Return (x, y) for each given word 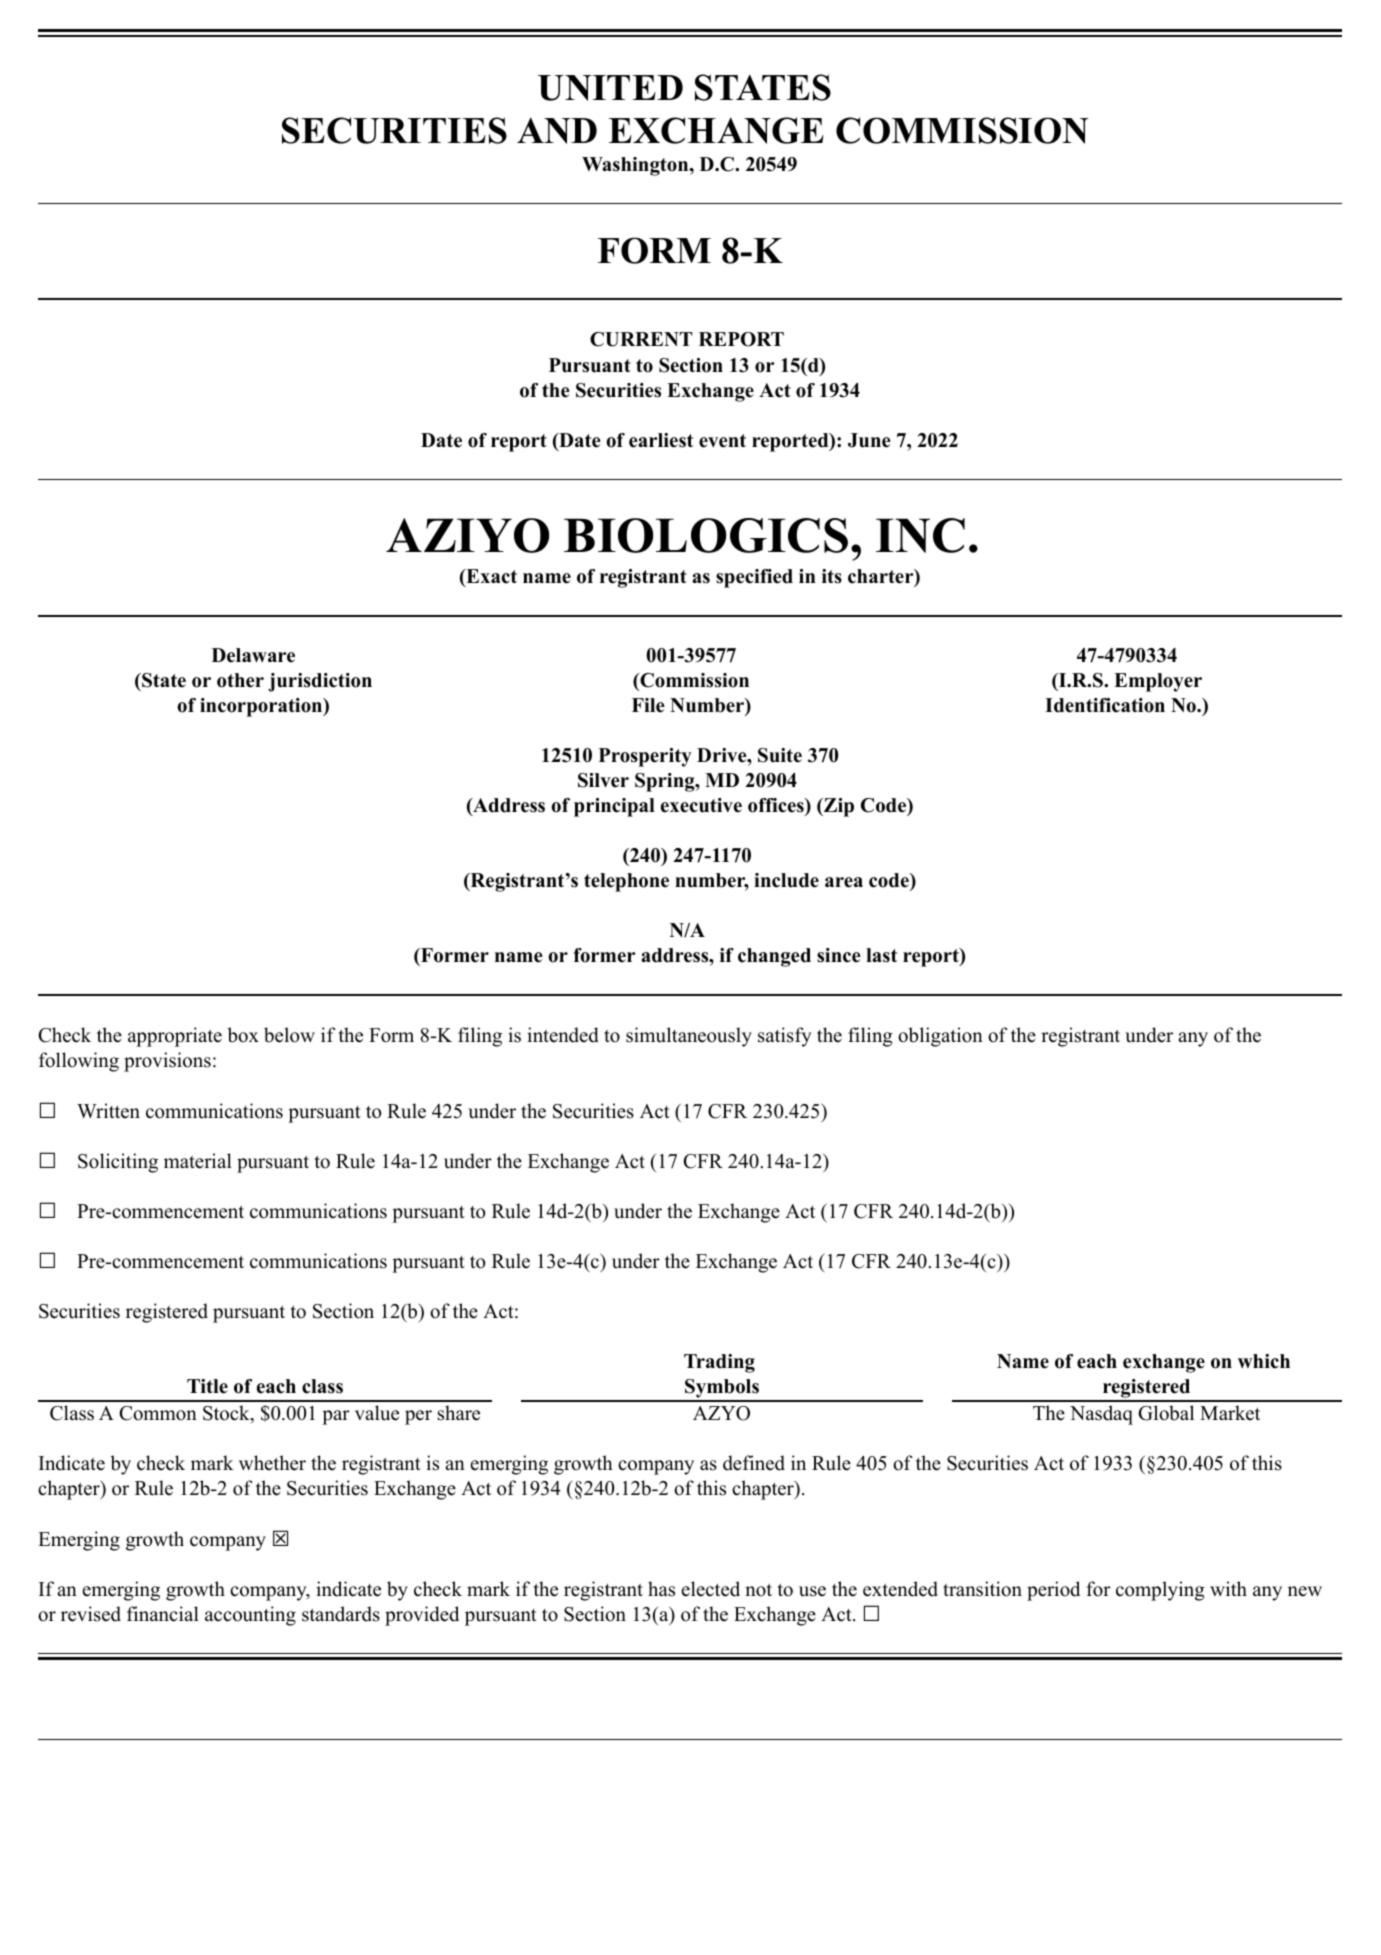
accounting (250, 1616)
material (198, 1161)
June (869, 440)
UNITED (610, 88)
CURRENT (641, 339)
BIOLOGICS (706, 535)
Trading (719, 1363)
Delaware (253, 655)
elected (710, 1589)
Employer (1158, 682)
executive (701, 805)
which (1264, 1361)
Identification (1105, 705)
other (240, 680)
